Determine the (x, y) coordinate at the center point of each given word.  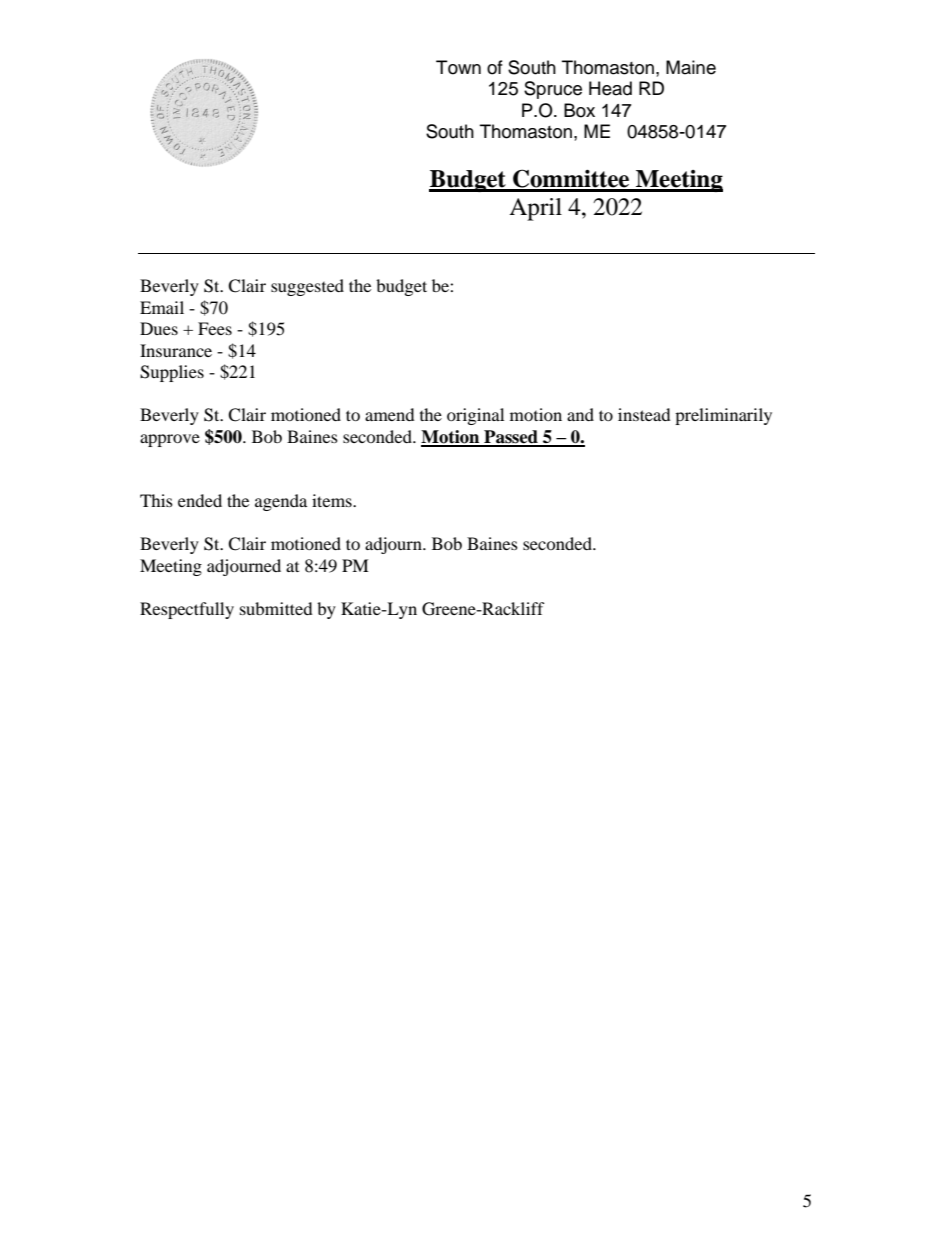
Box (579, 110)
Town (458, 67)
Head (610, 88)
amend (390, 414)
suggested (307, 287)
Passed (511, 438)
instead (644, 414)
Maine (691, 67)
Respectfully (187, 610)
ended (200, 500)
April (535, 209)
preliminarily (723, 416)
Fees (215, 328)
